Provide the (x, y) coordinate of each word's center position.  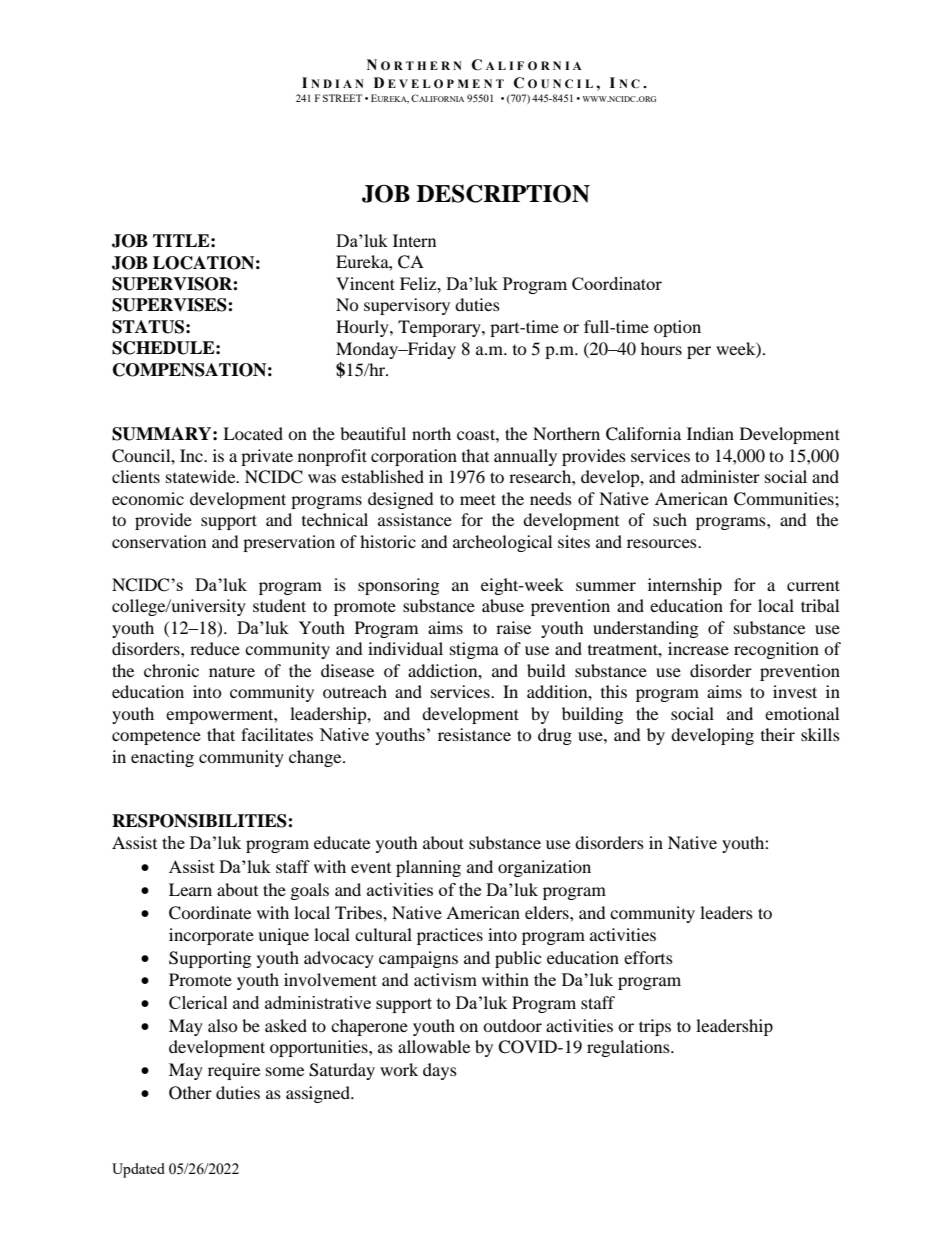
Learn (190, 889)
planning (428, 868)
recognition (776, 650)
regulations (629, 1048)
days (440, 1071)
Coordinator (617, 283)
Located (253, 433)
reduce (215, 648)
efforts (648, 957)
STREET (342, 98)
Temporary (440, 328)
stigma (474, 650)
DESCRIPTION (503, 193)
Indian (710, 433)
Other (190, 1093)
